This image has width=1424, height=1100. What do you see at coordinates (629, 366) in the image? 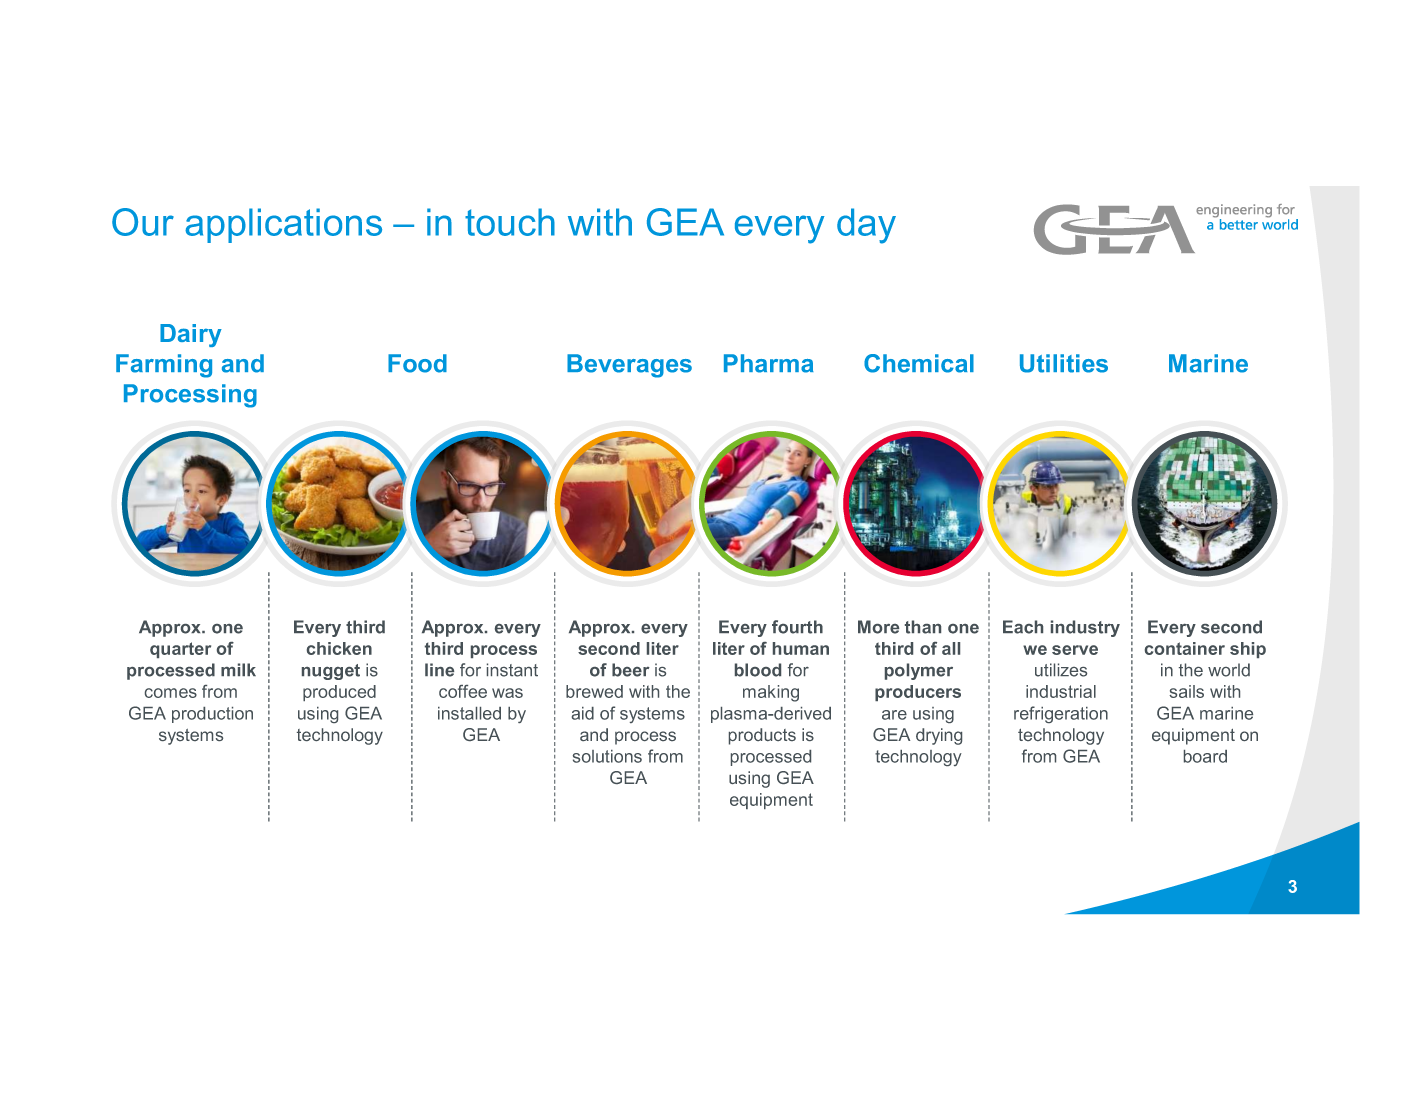
I see `Beverages` at bounding box center [629, 366].
